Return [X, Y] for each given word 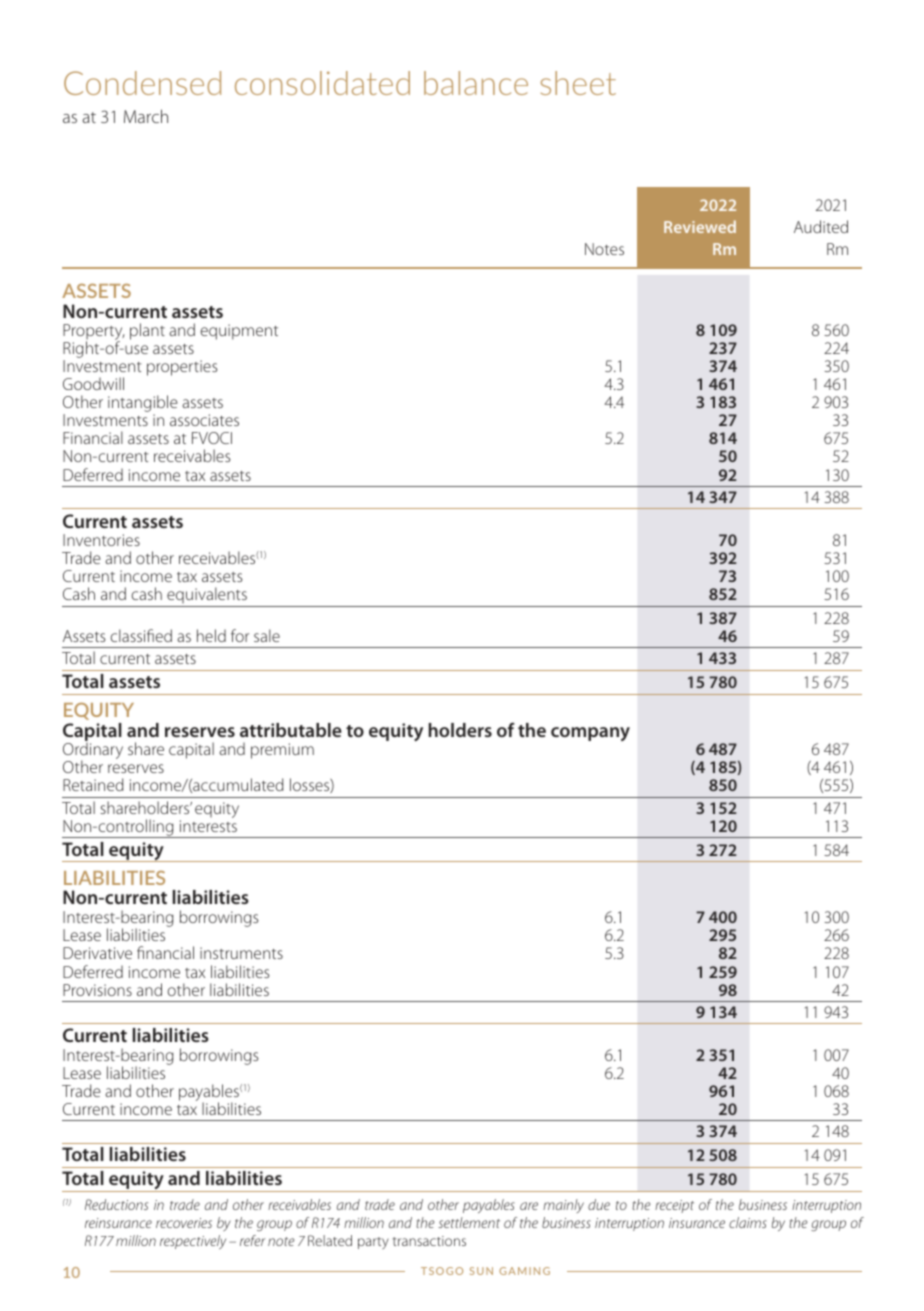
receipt [674, 1206]
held [211, 635]
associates [204, 420]
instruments [241, 953]
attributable [291, 730]
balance [476, 83]
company [590, 734]
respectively [193, 1242]
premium [282, 751]
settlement [469, 1222]
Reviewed [700, 226]
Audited [821, 226]
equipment [239, 332]
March [146, 116]
